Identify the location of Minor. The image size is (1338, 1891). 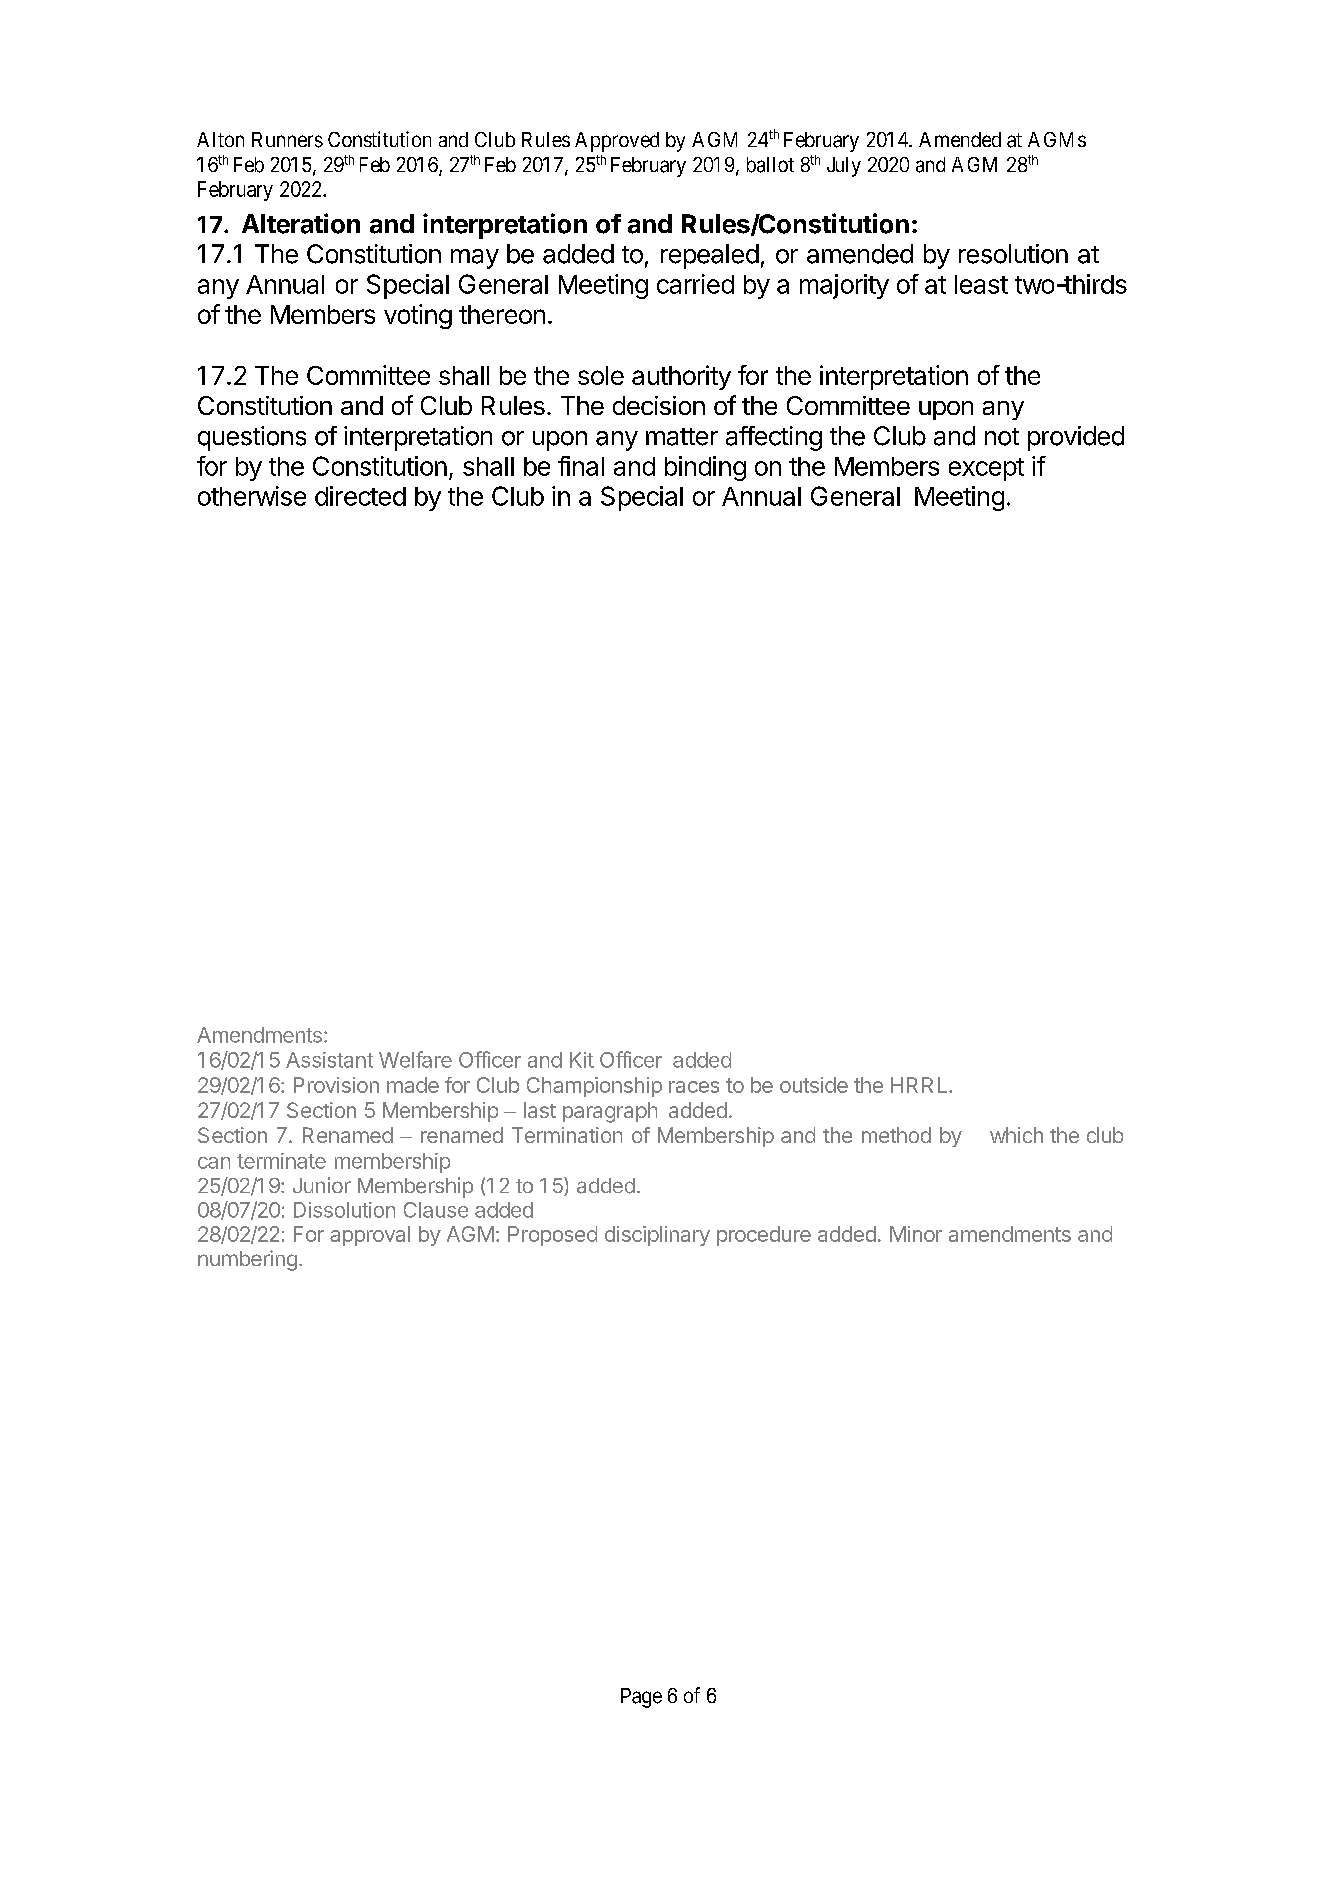
(916, 1234).
